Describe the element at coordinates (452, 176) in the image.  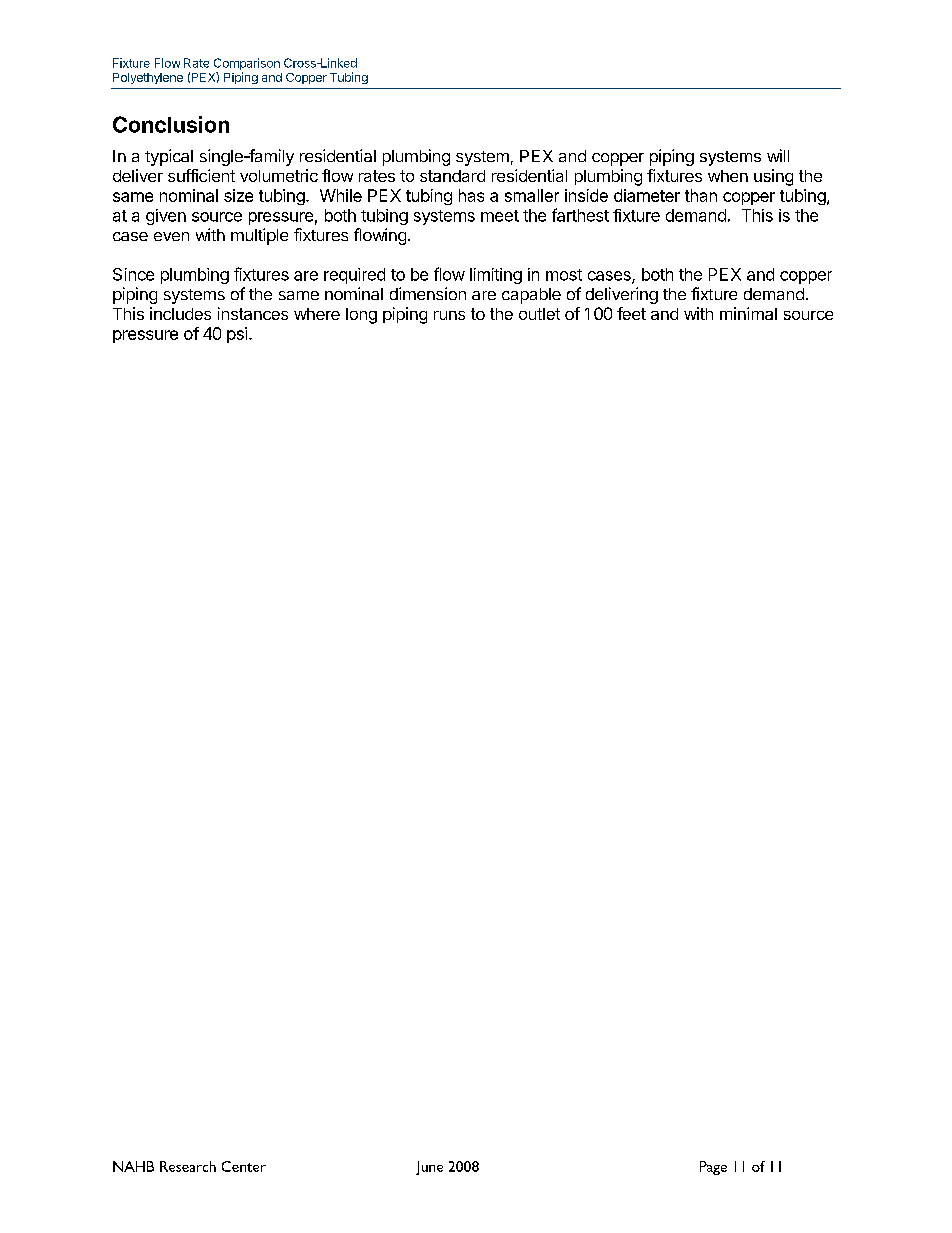
I see `standard` at that location.
